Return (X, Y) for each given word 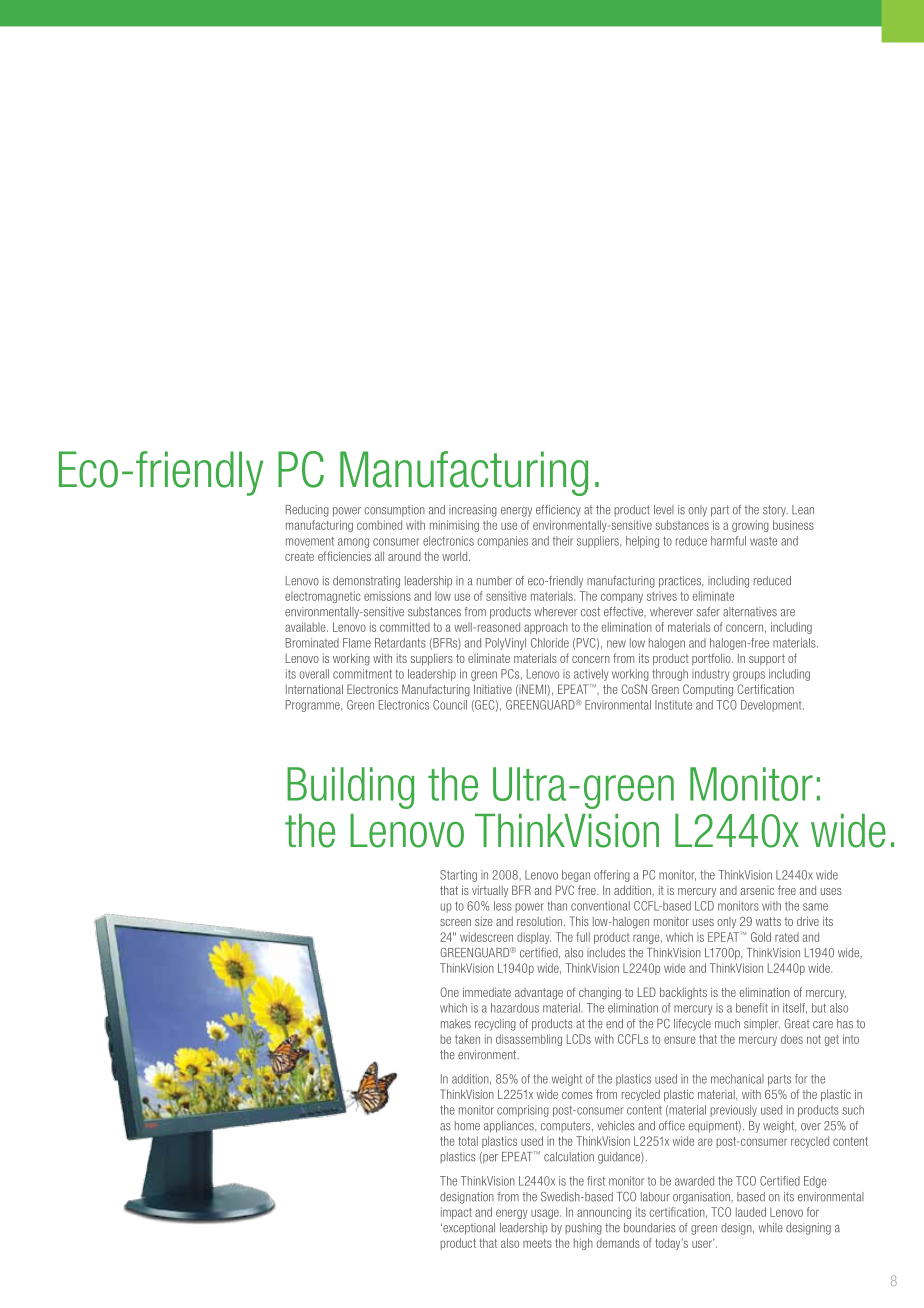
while (771, 1228)
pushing (583, 1229)
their (563, 541)
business (793, 525)
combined (379, 525)
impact (456, 1213)
